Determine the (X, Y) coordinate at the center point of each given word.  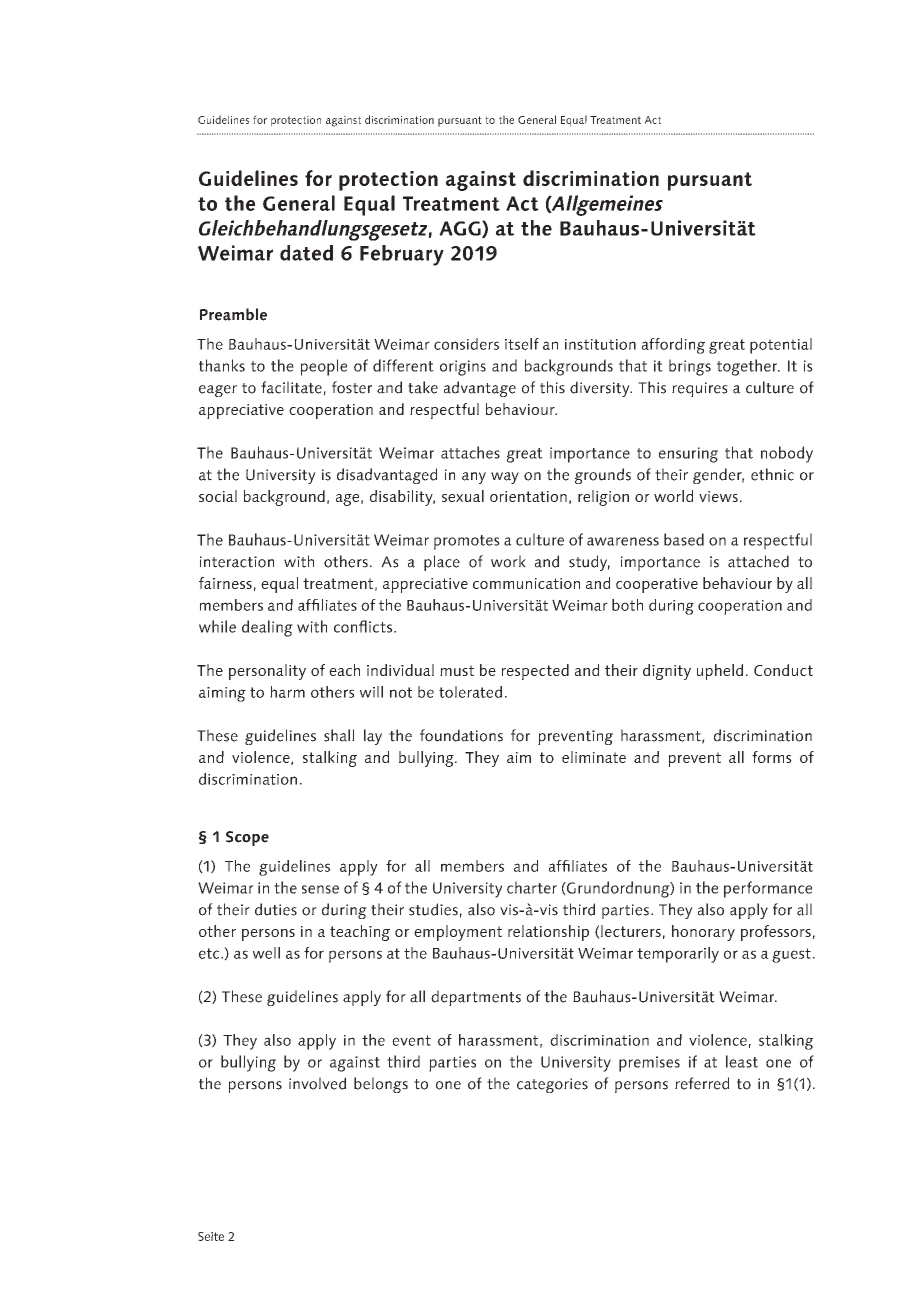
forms (772, 757)
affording (673, 346)
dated (306, 253)
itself (522, 344)
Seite (211, 1236)
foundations (461, 735)
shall (339, 735)
